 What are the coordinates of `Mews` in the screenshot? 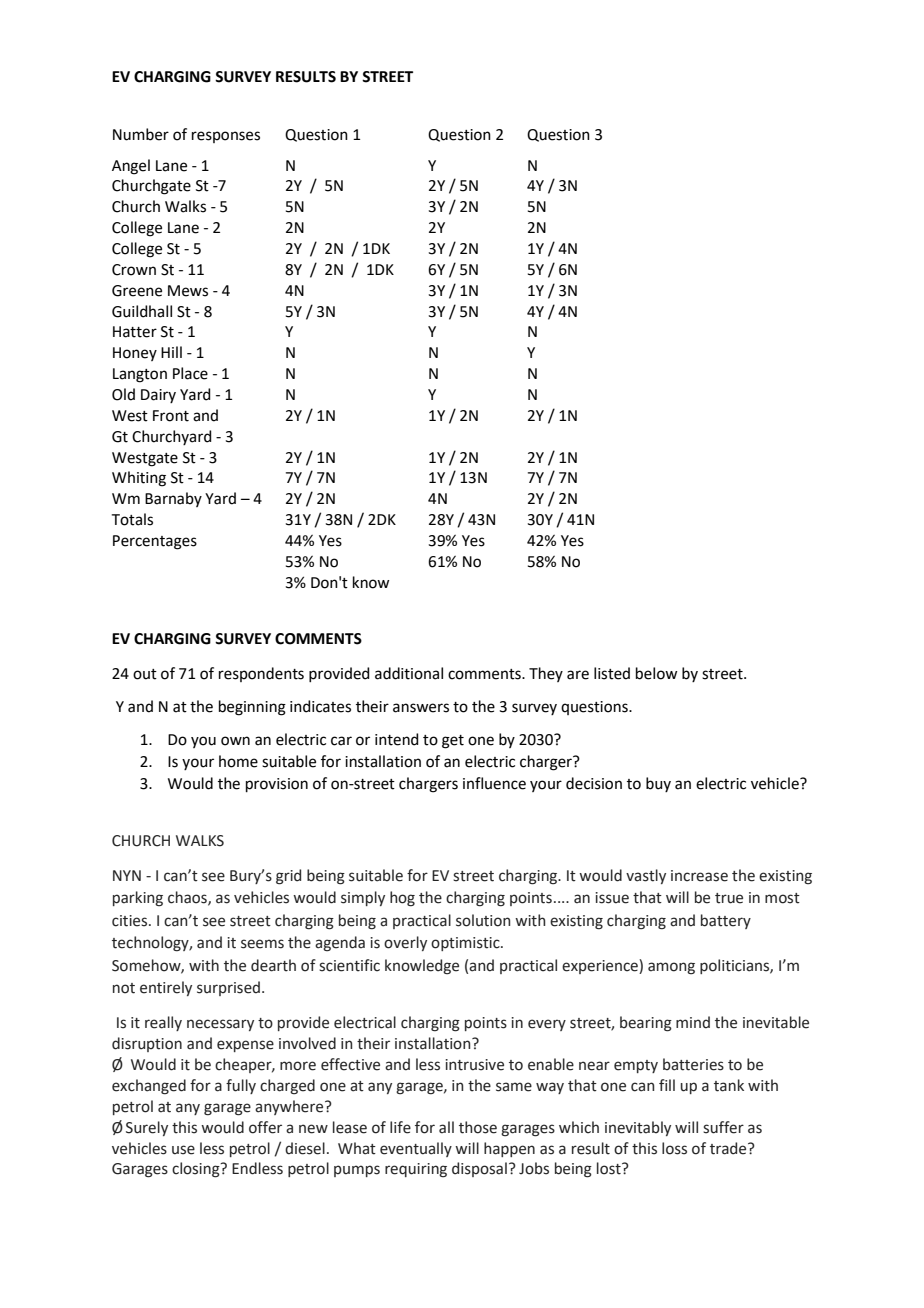 It's located at (188, 291).
